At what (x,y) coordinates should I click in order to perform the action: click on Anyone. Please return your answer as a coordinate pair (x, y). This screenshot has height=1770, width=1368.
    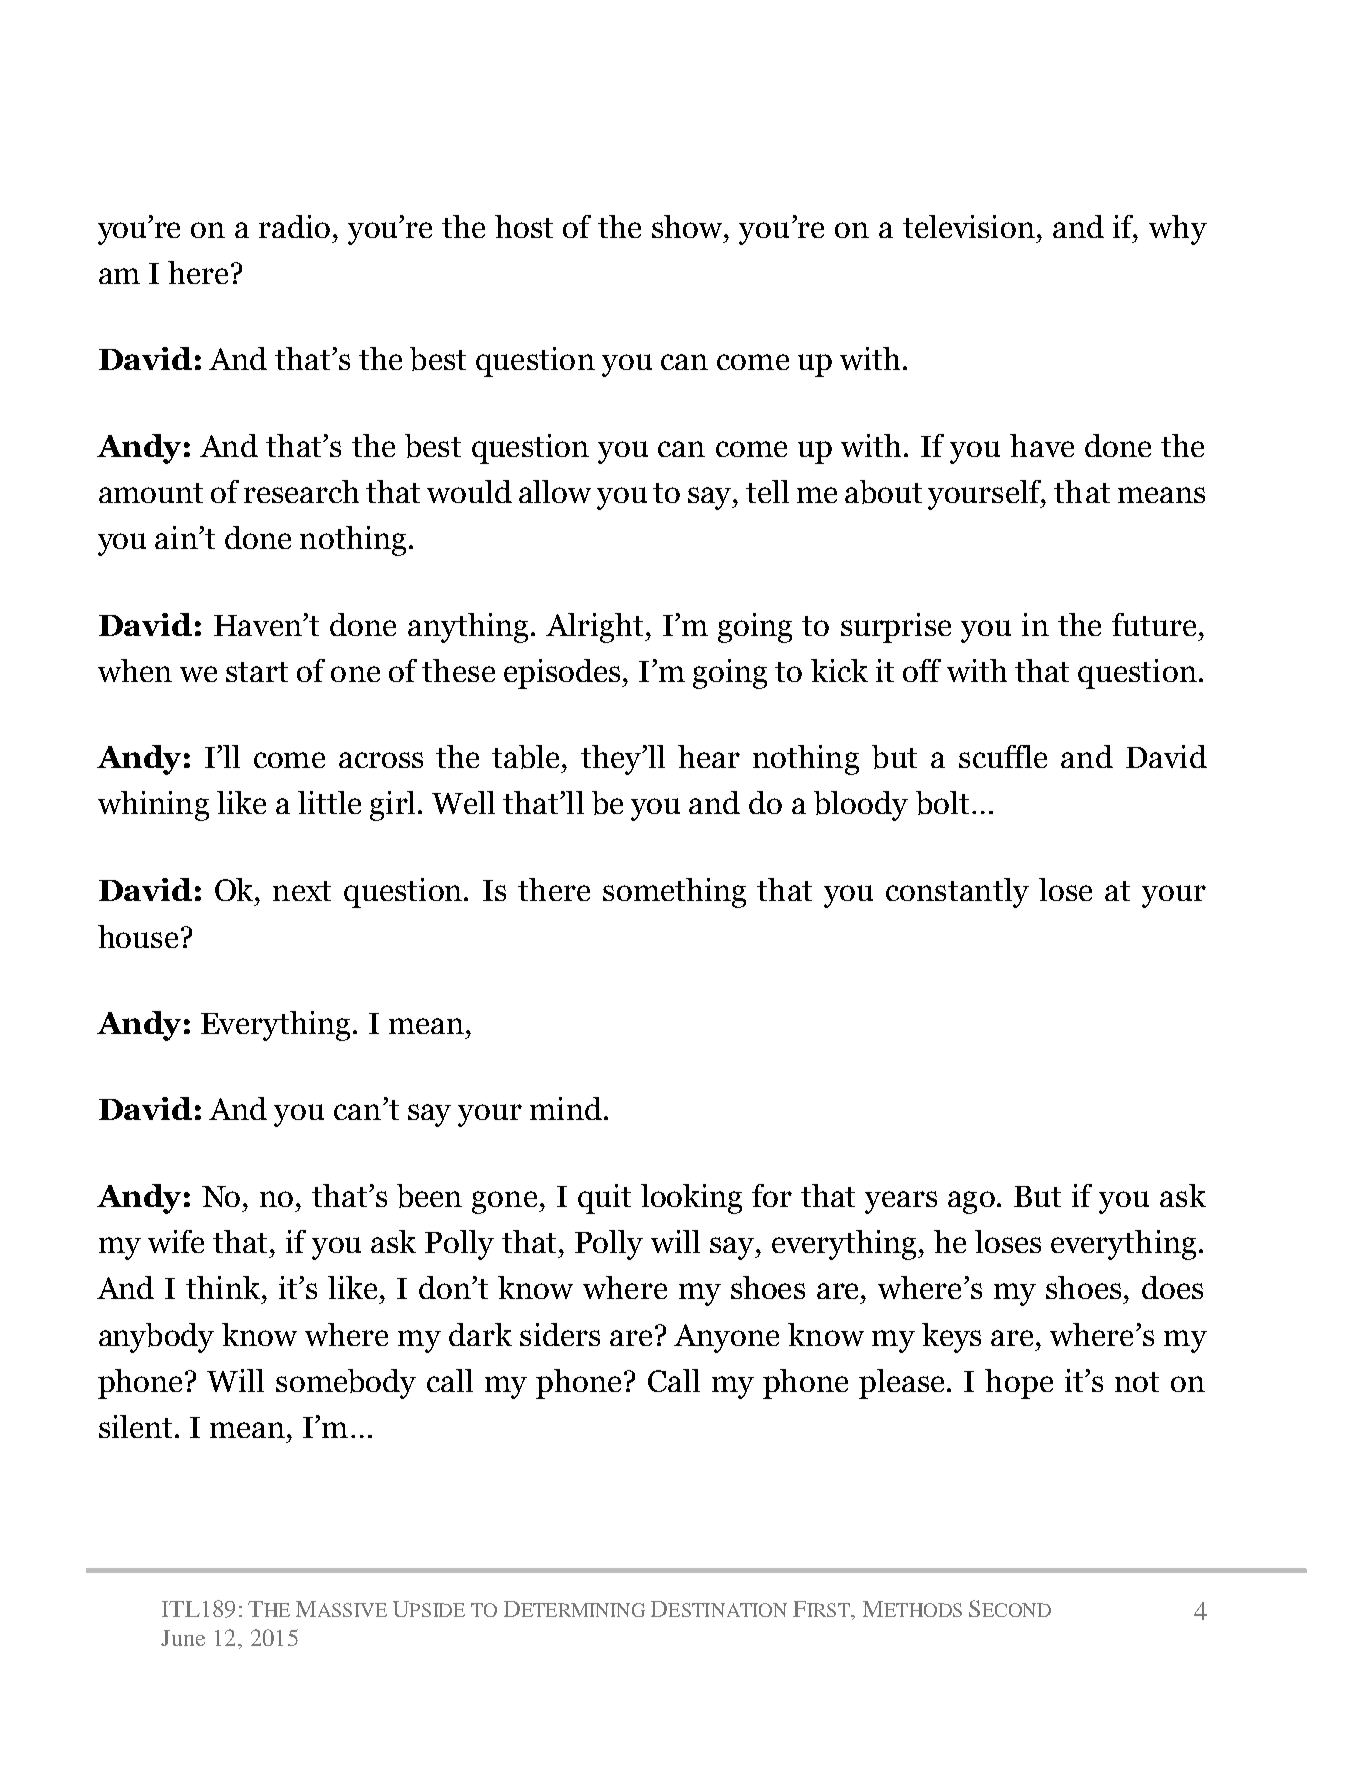
    Looking at the image, I should click on (726, 1338).
